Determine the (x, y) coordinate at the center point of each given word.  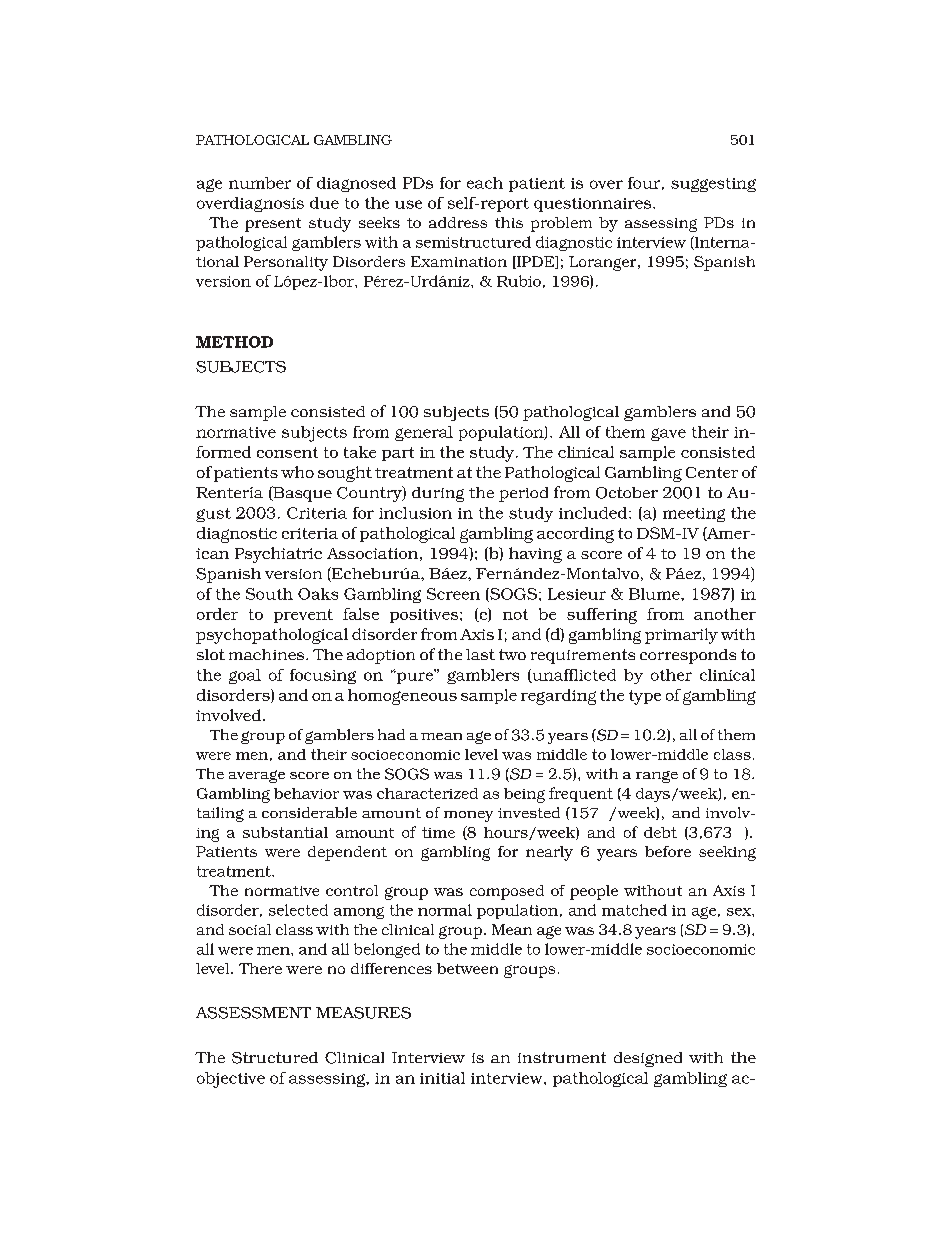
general (424, 433)
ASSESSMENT (253, 1013)
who (297, 472)
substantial (285, 832)
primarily (681, 636)
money (468, 816)
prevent (303, 616)
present (273, 225)
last (480, 654)
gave (668, 434)
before (668, 851)
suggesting (713, 185)
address (458, 222)
